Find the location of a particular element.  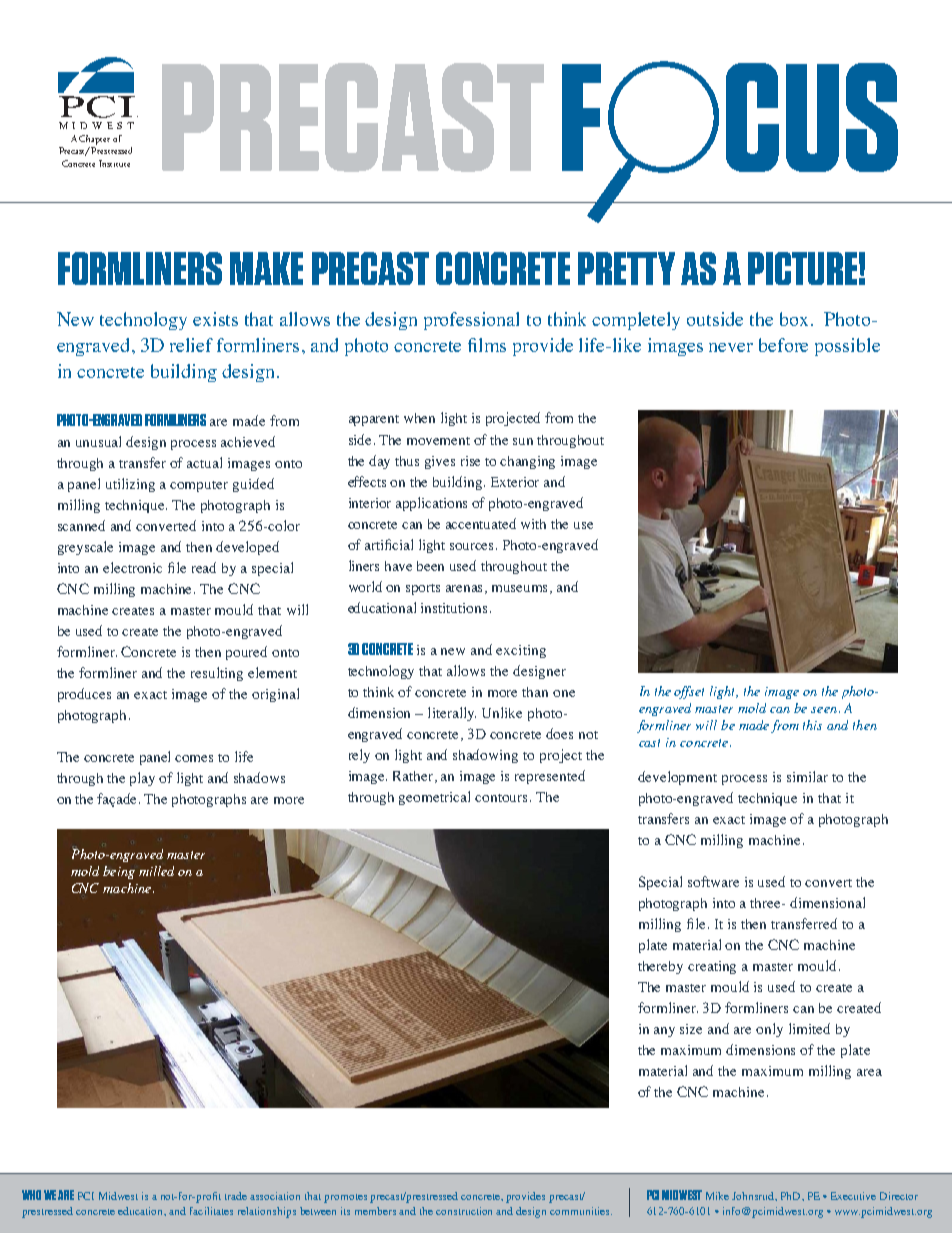

before is located at coordinates (783, 345).
